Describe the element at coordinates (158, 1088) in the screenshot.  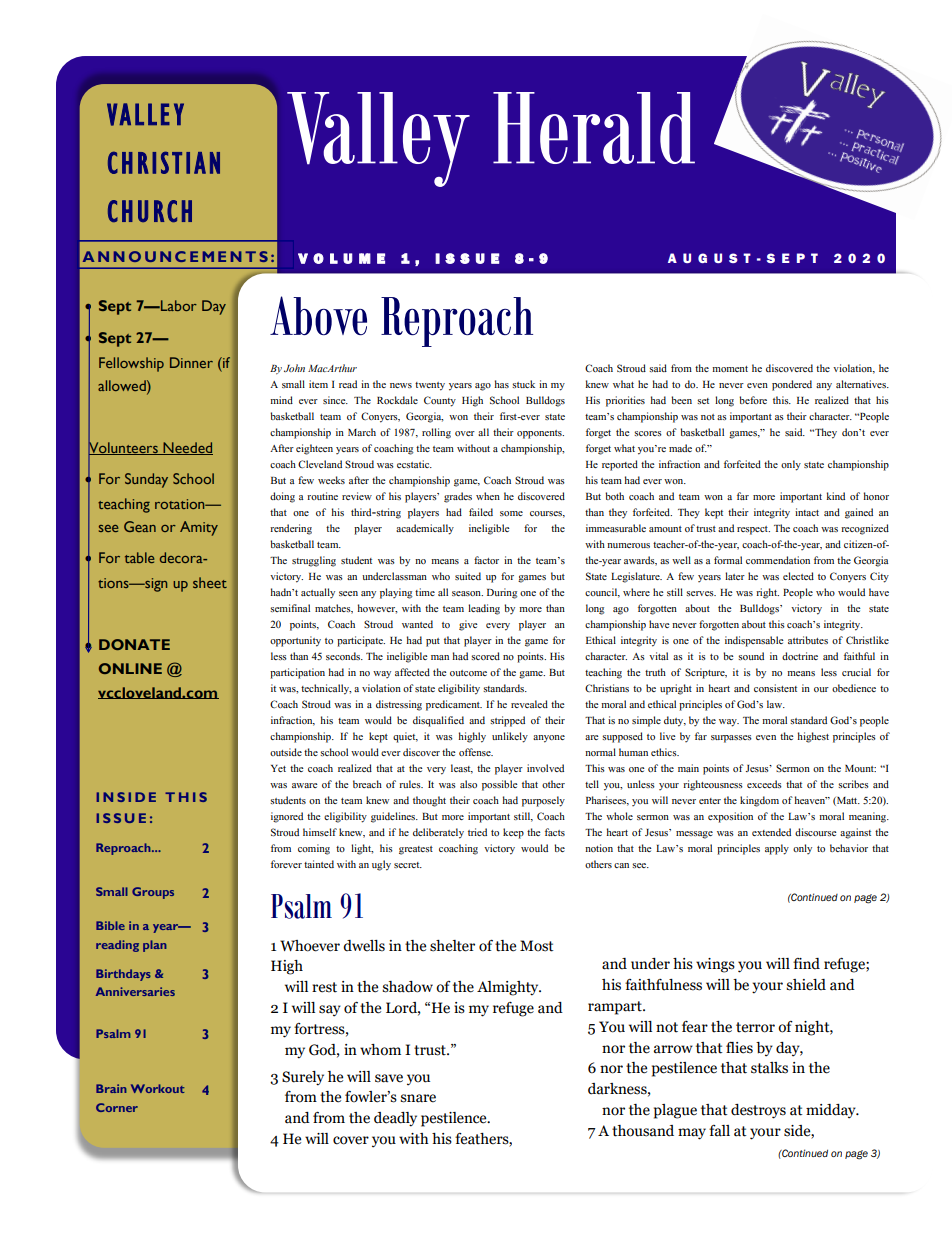
I see `Workout` at that location.
